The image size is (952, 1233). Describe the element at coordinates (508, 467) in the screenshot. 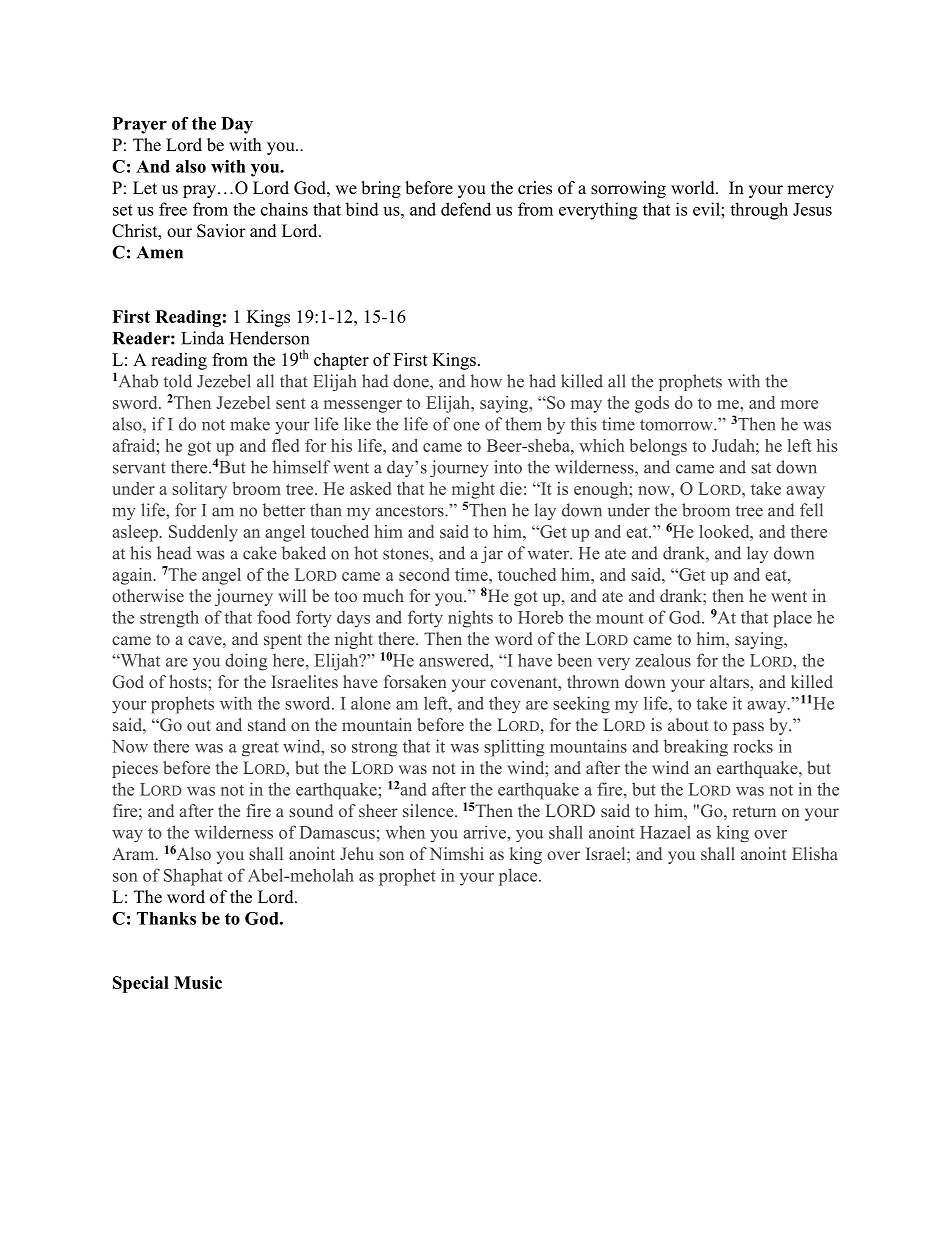

I see `into` at that location.
